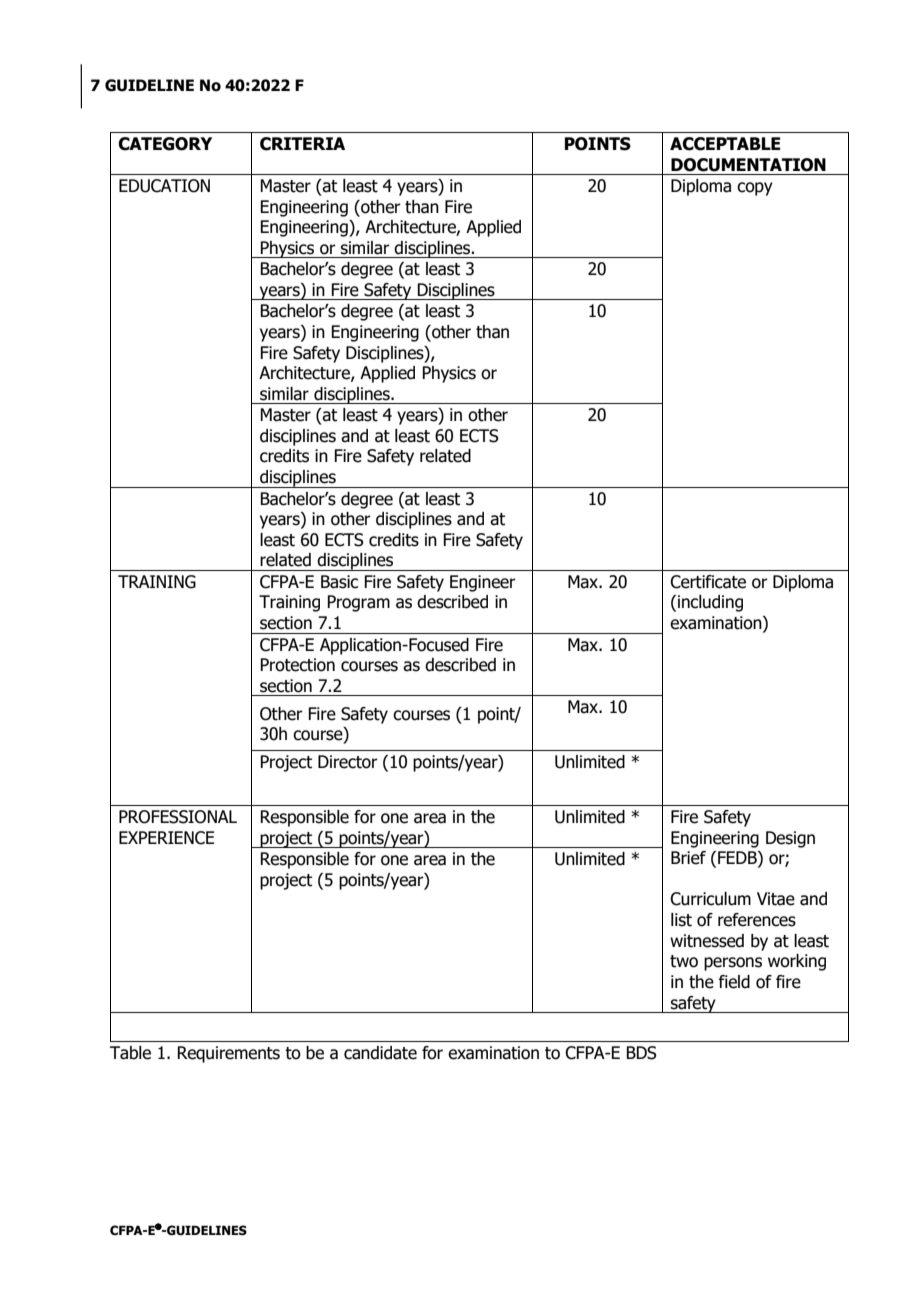 This image has width=924, height=1308. What do you see at coordinates (297, 665) in the image?
I see `Protection` at bounding box center [297, 665].
